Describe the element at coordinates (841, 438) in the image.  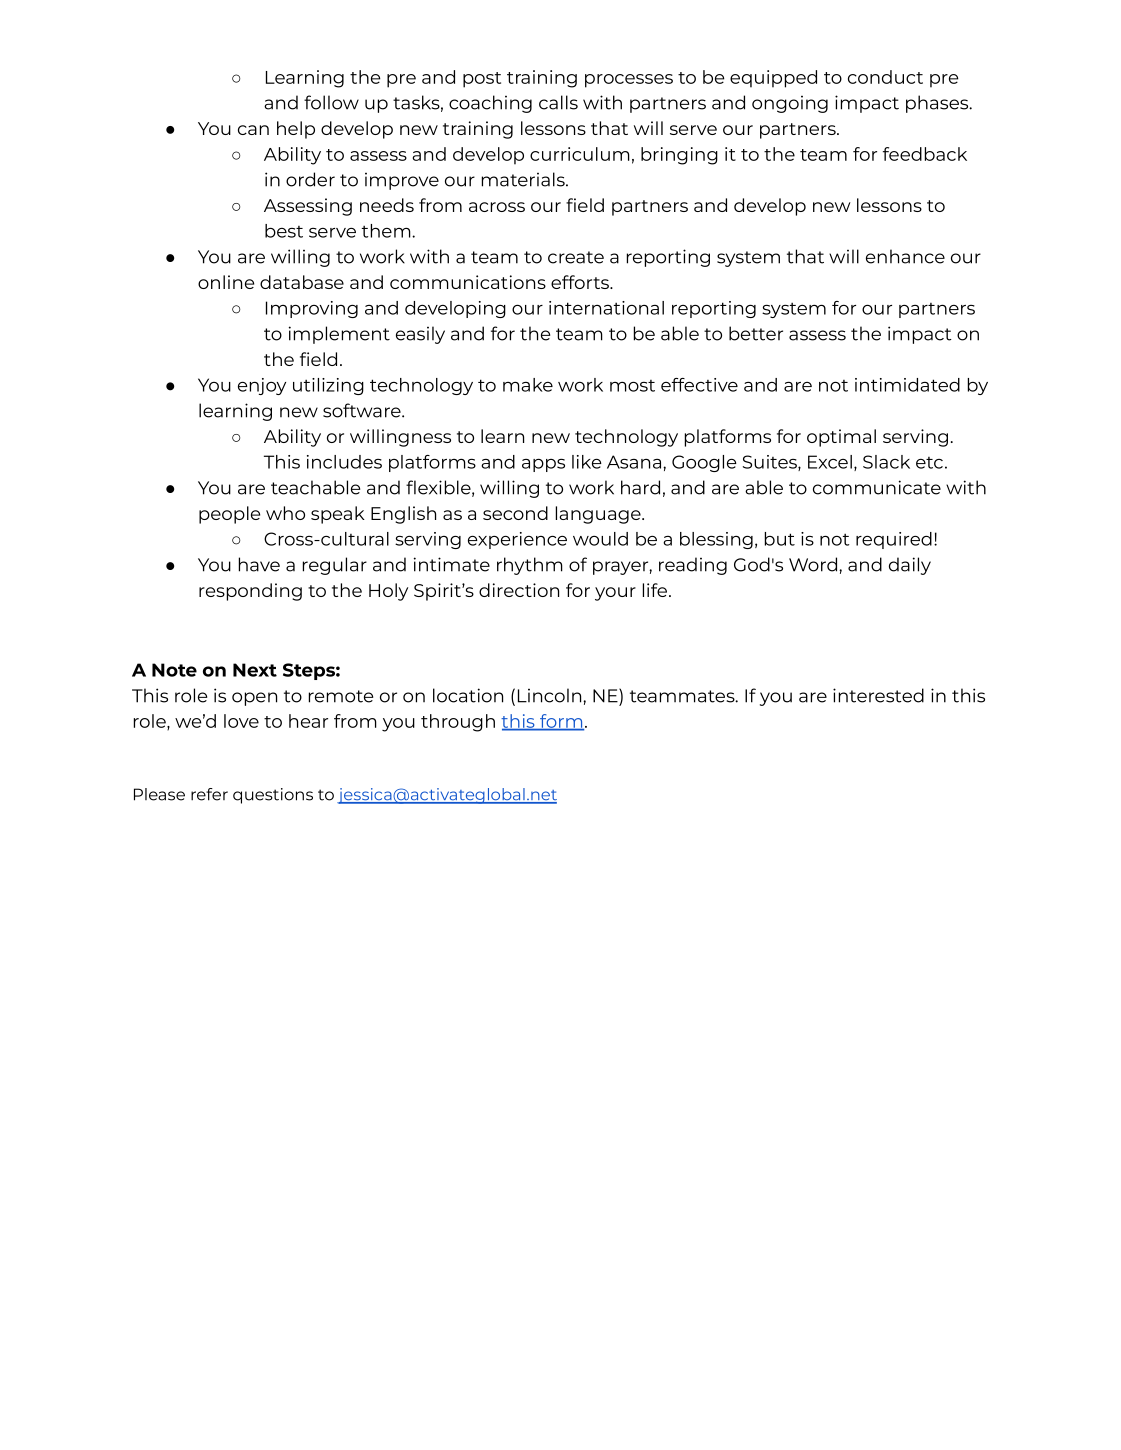
I see `optimal` at that location.
